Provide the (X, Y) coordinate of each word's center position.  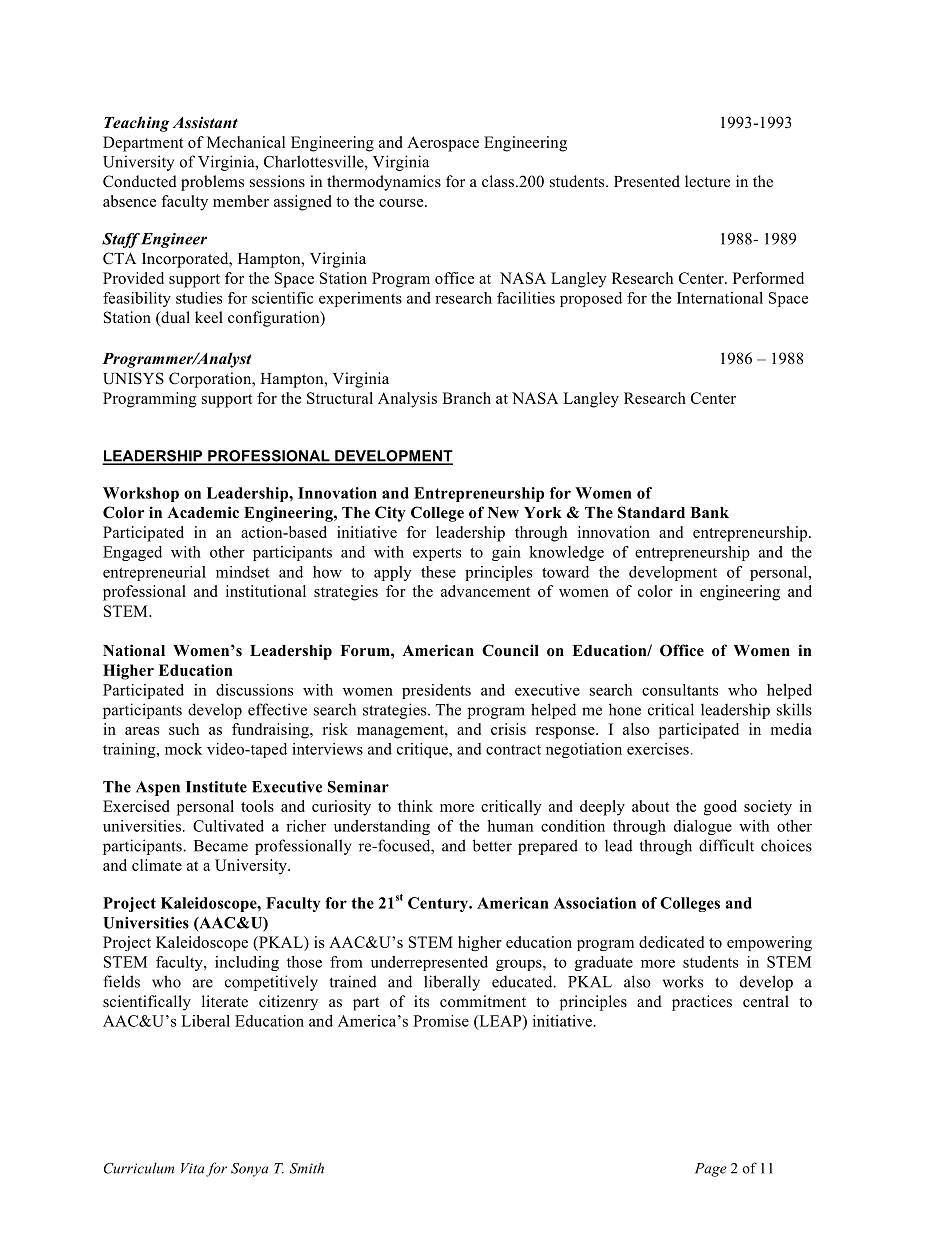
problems (212, 183)
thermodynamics (384, 183)
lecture (707, 181)
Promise (441, 1021)
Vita (192, 1168)
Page (711, 1170)
